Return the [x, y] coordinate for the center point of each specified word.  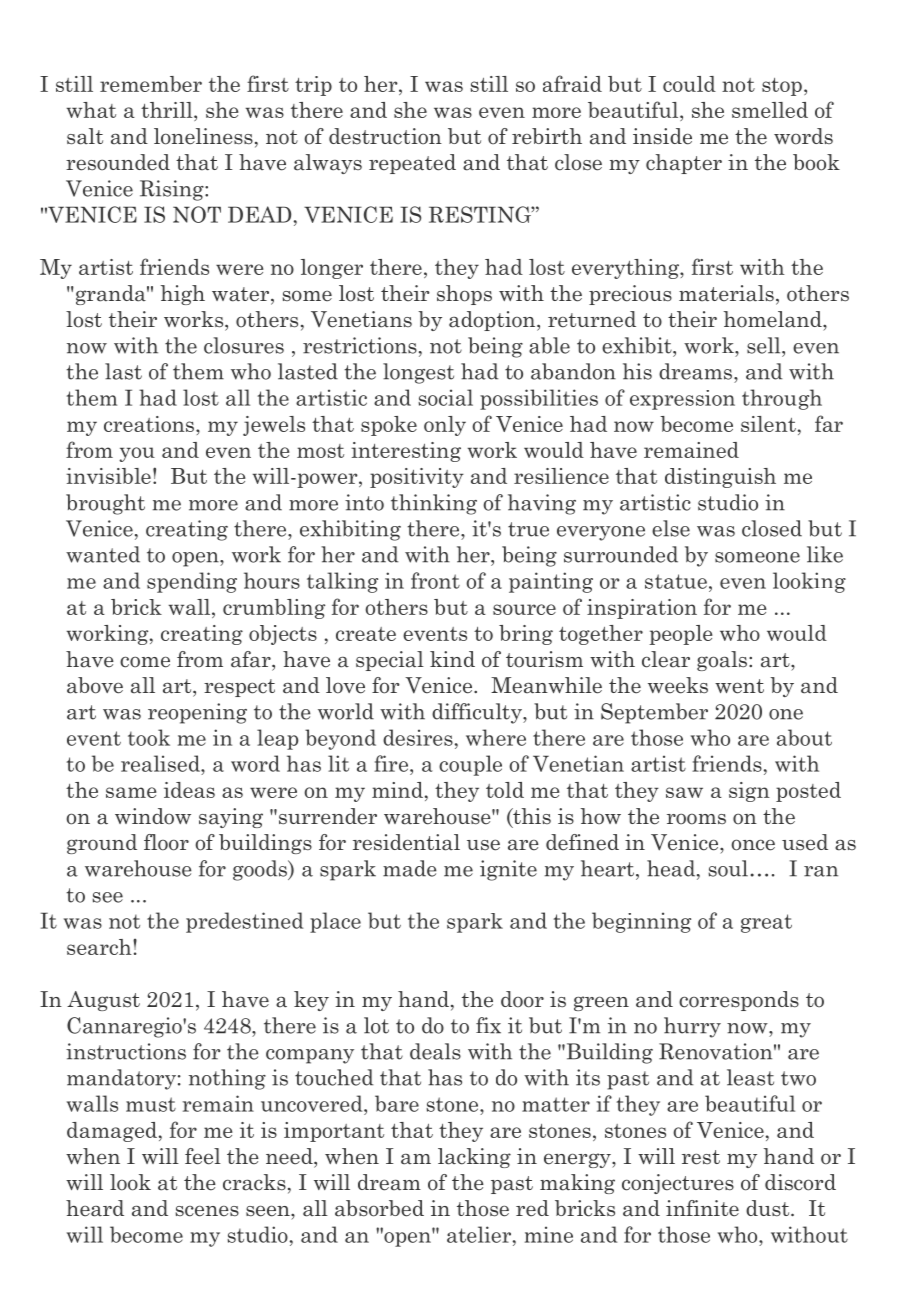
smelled [770, 110]
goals [722, 661]
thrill [168, 110]
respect [239, 688]
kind [452, 659]
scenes [207, 1211]
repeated [412, 164]
